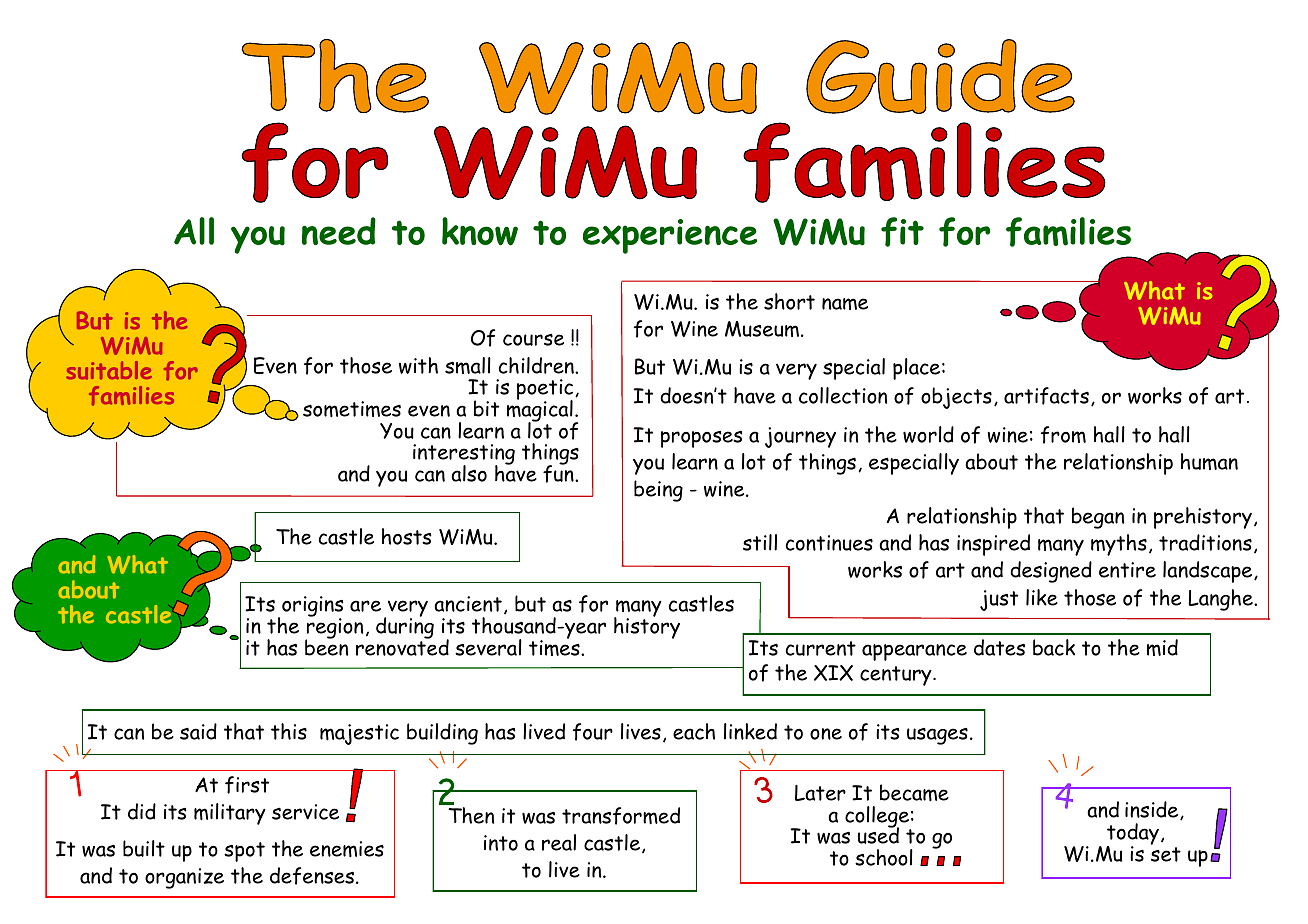 The image size is (1308, 924). I want to click on still, so click(760, 542).
